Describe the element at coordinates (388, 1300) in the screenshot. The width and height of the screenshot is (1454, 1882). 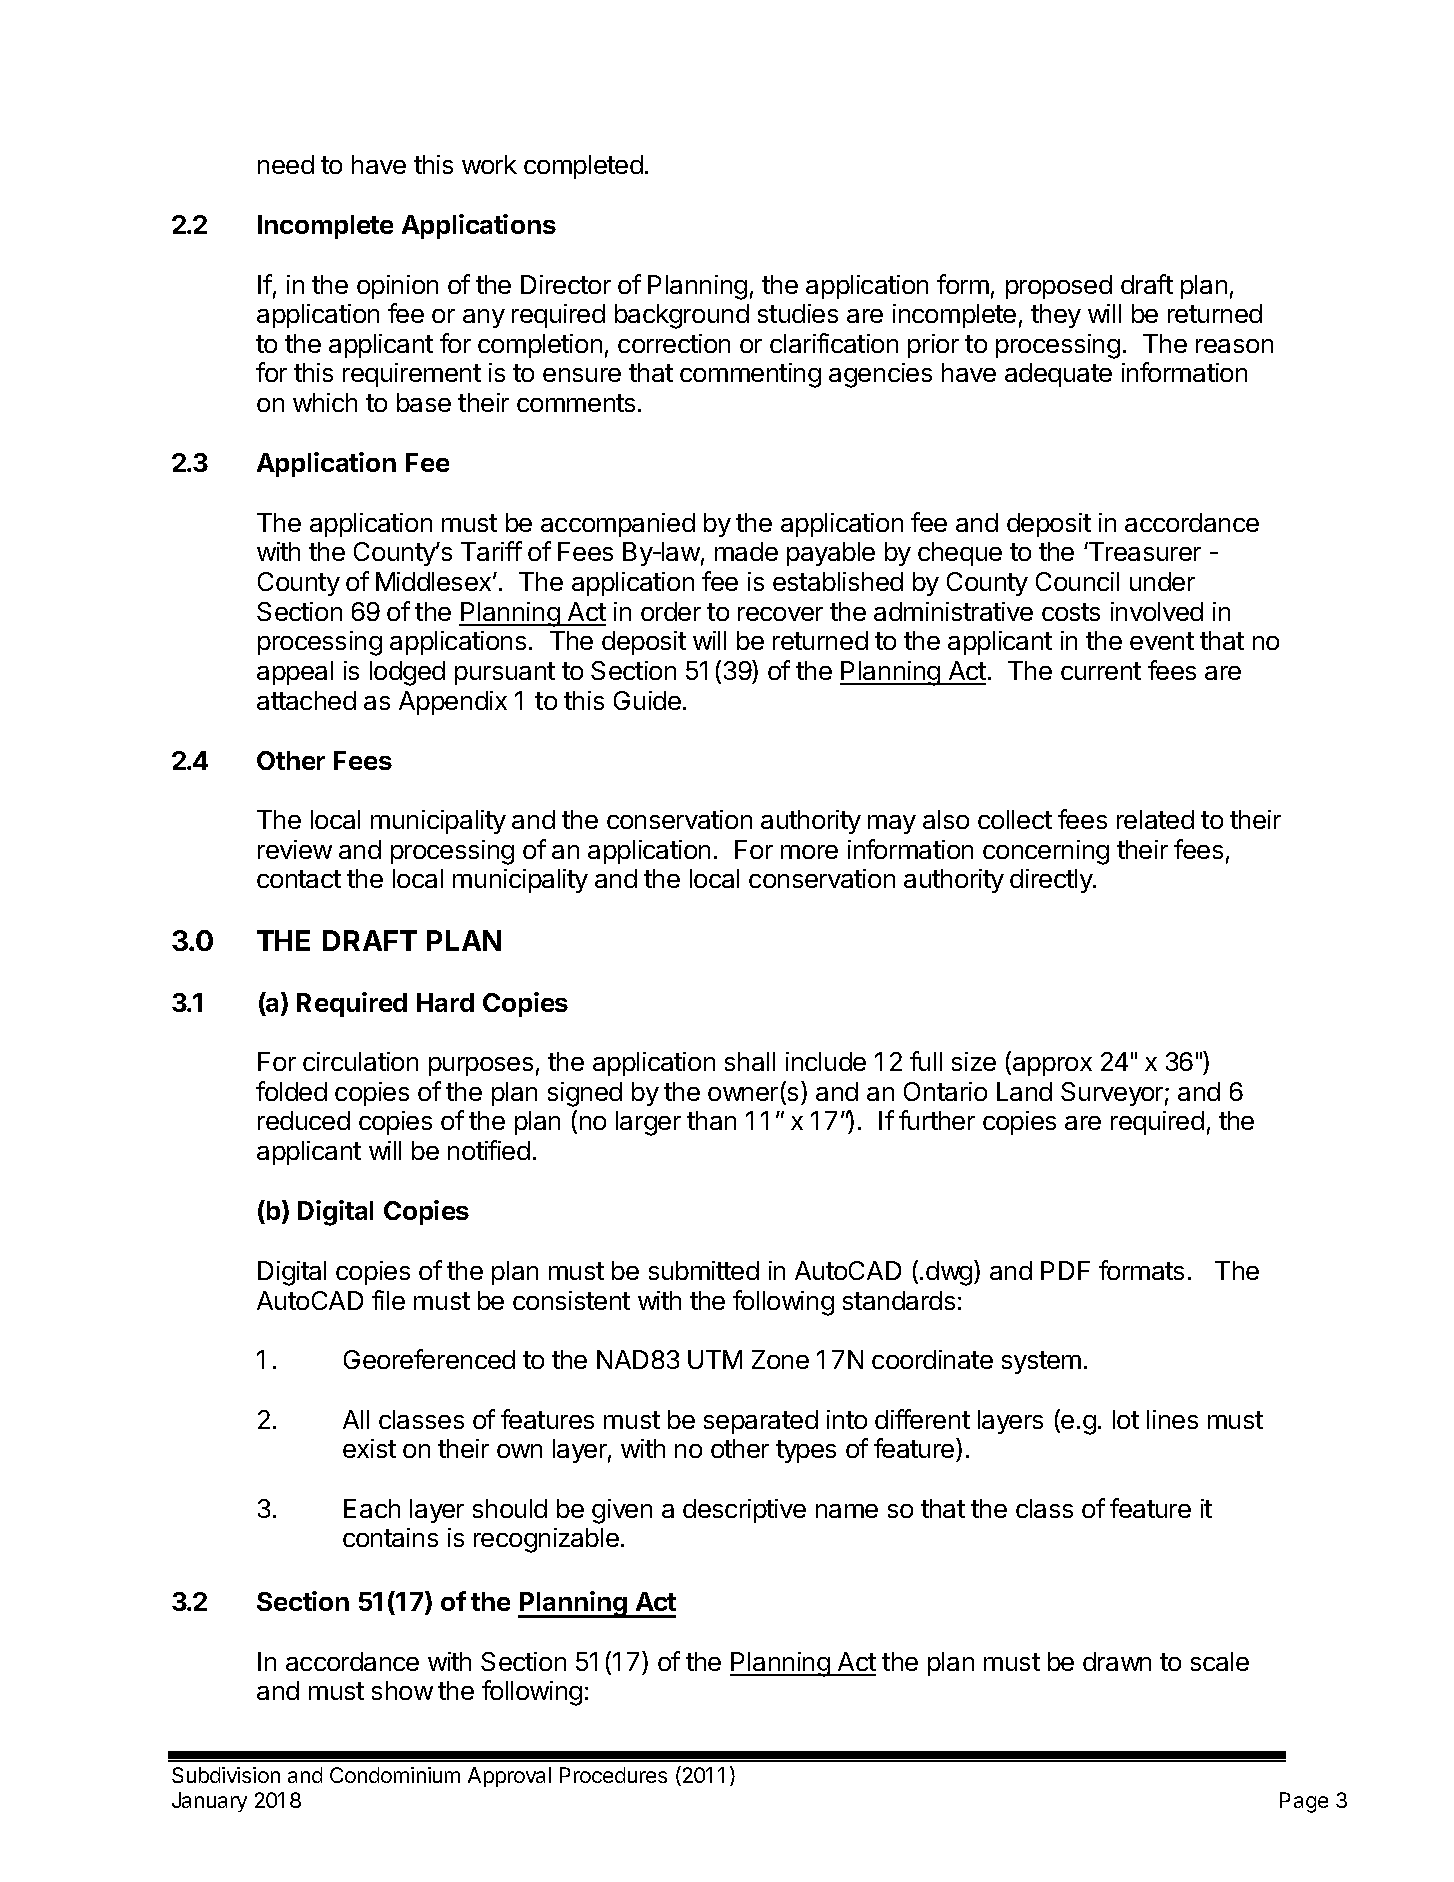
I see `file` at that location.
